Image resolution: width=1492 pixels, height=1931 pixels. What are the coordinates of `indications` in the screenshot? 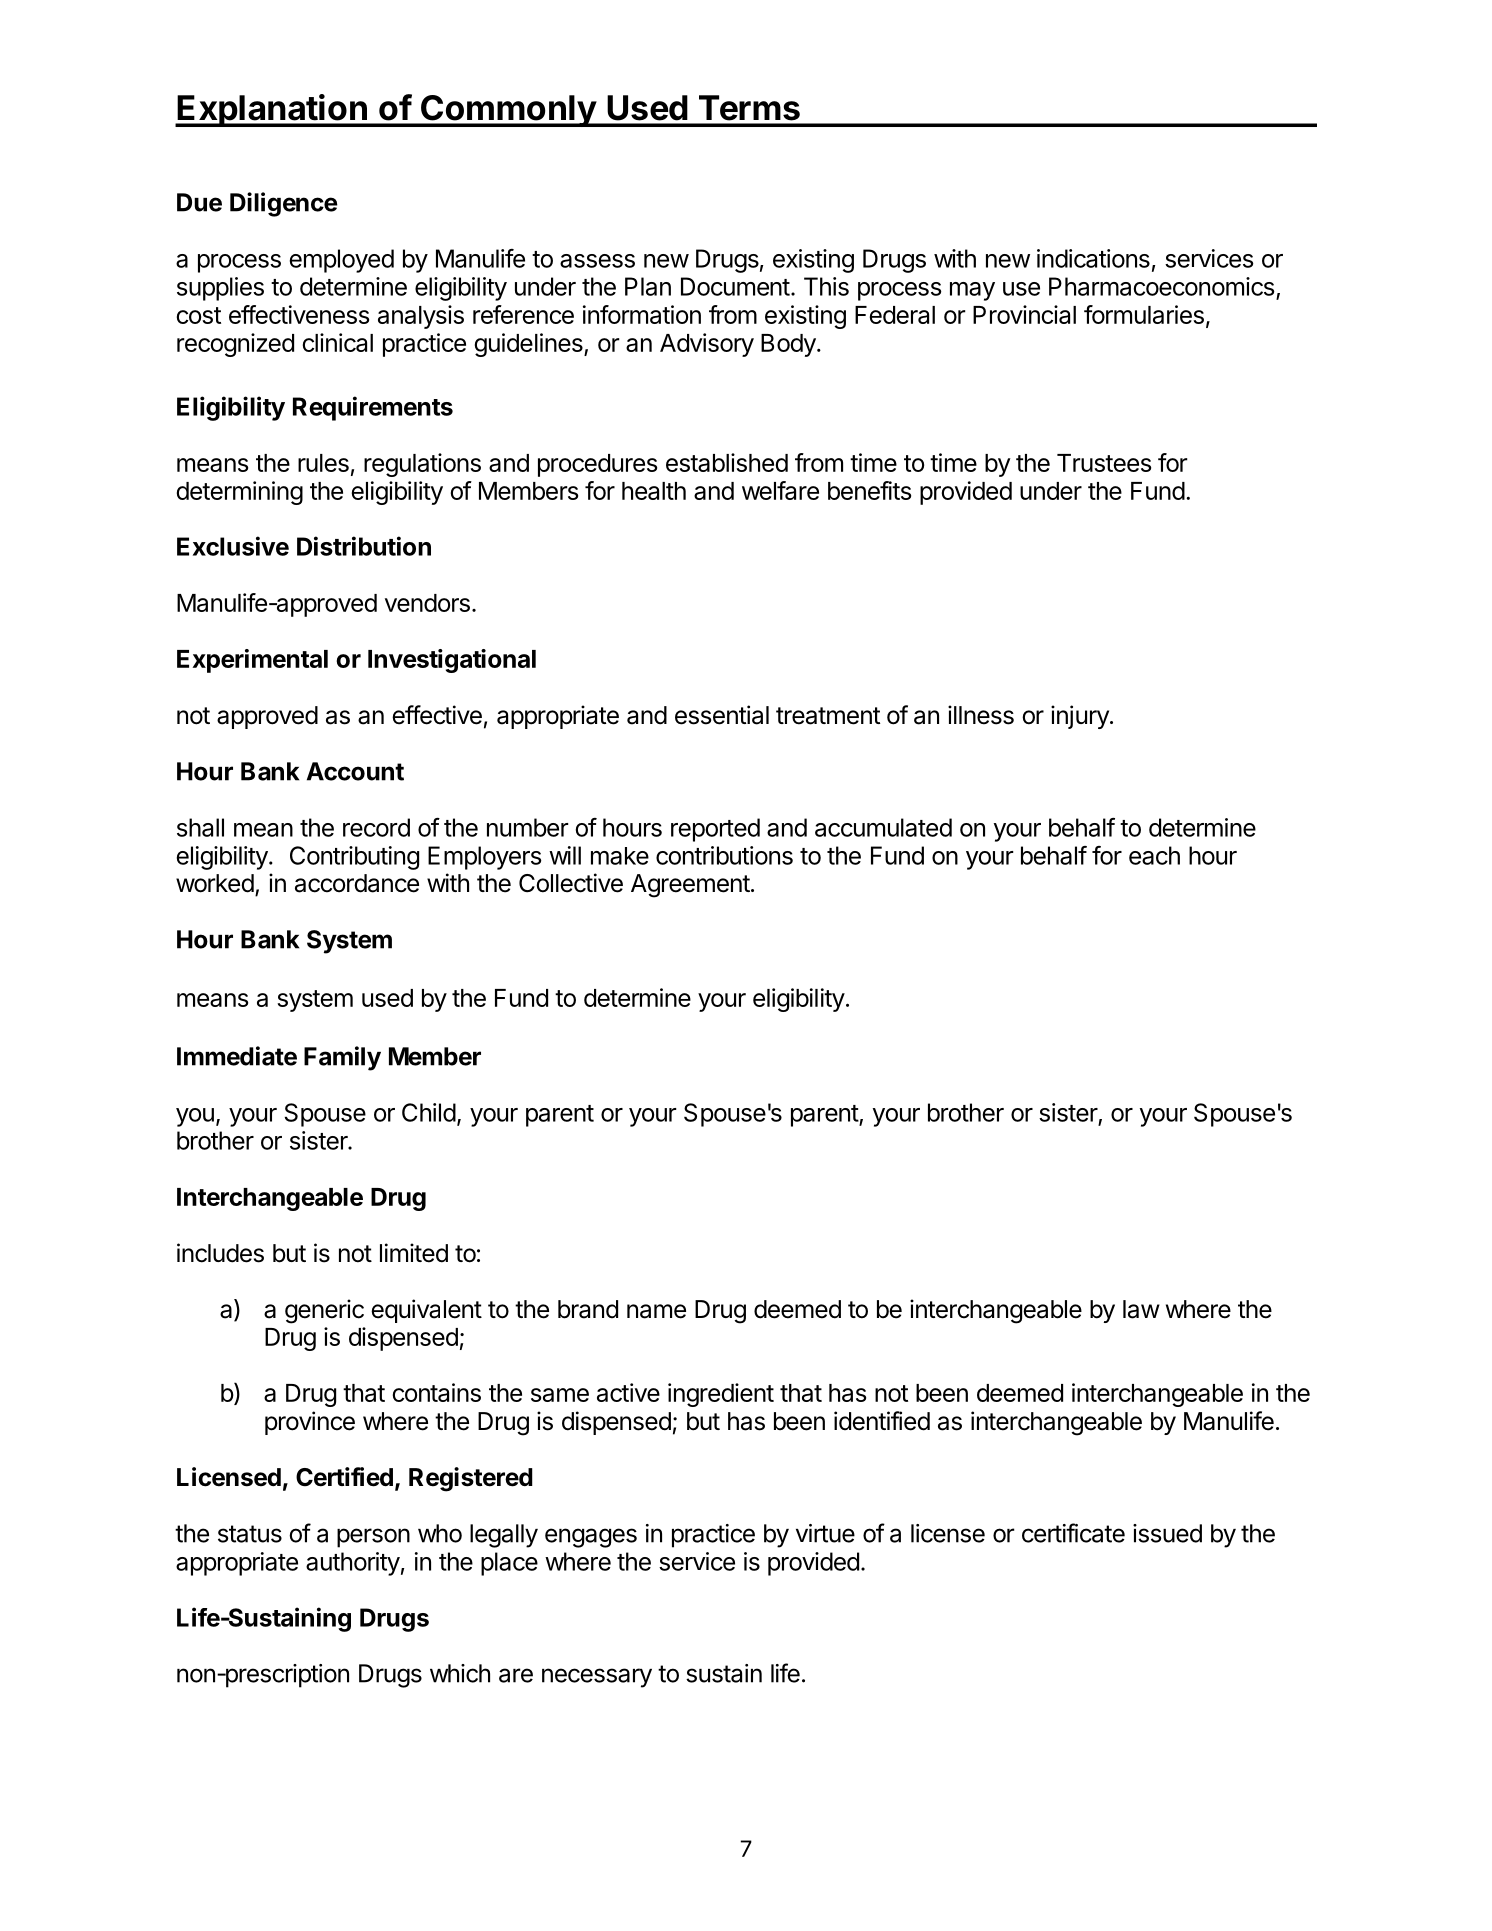 It's located at (1093, 258).
